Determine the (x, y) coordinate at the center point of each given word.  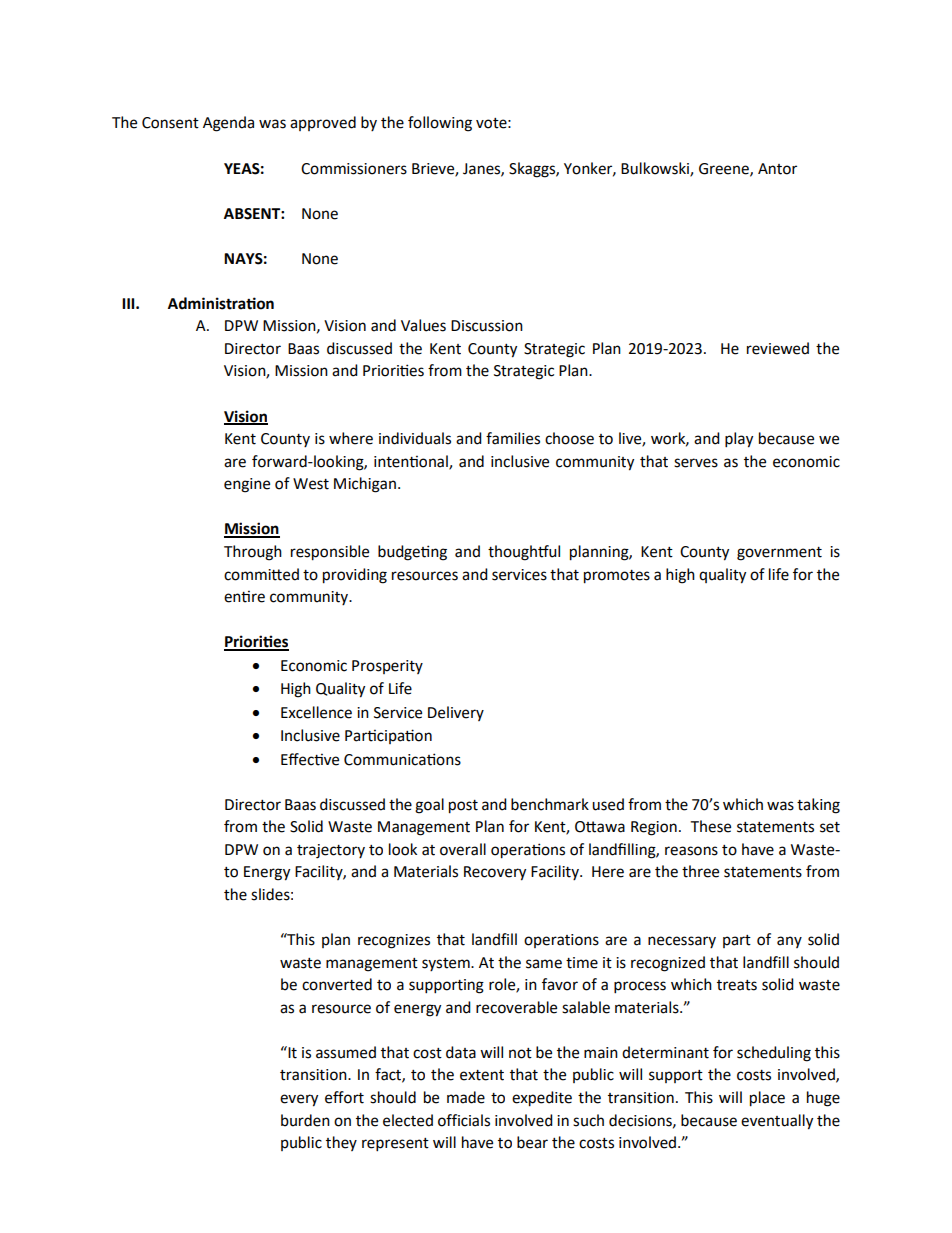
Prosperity (387, 667)
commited (261, 574)
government (779, 554)
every (299, 1100)
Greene (725, 169)
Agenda (228, 124)
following (440, 124)
